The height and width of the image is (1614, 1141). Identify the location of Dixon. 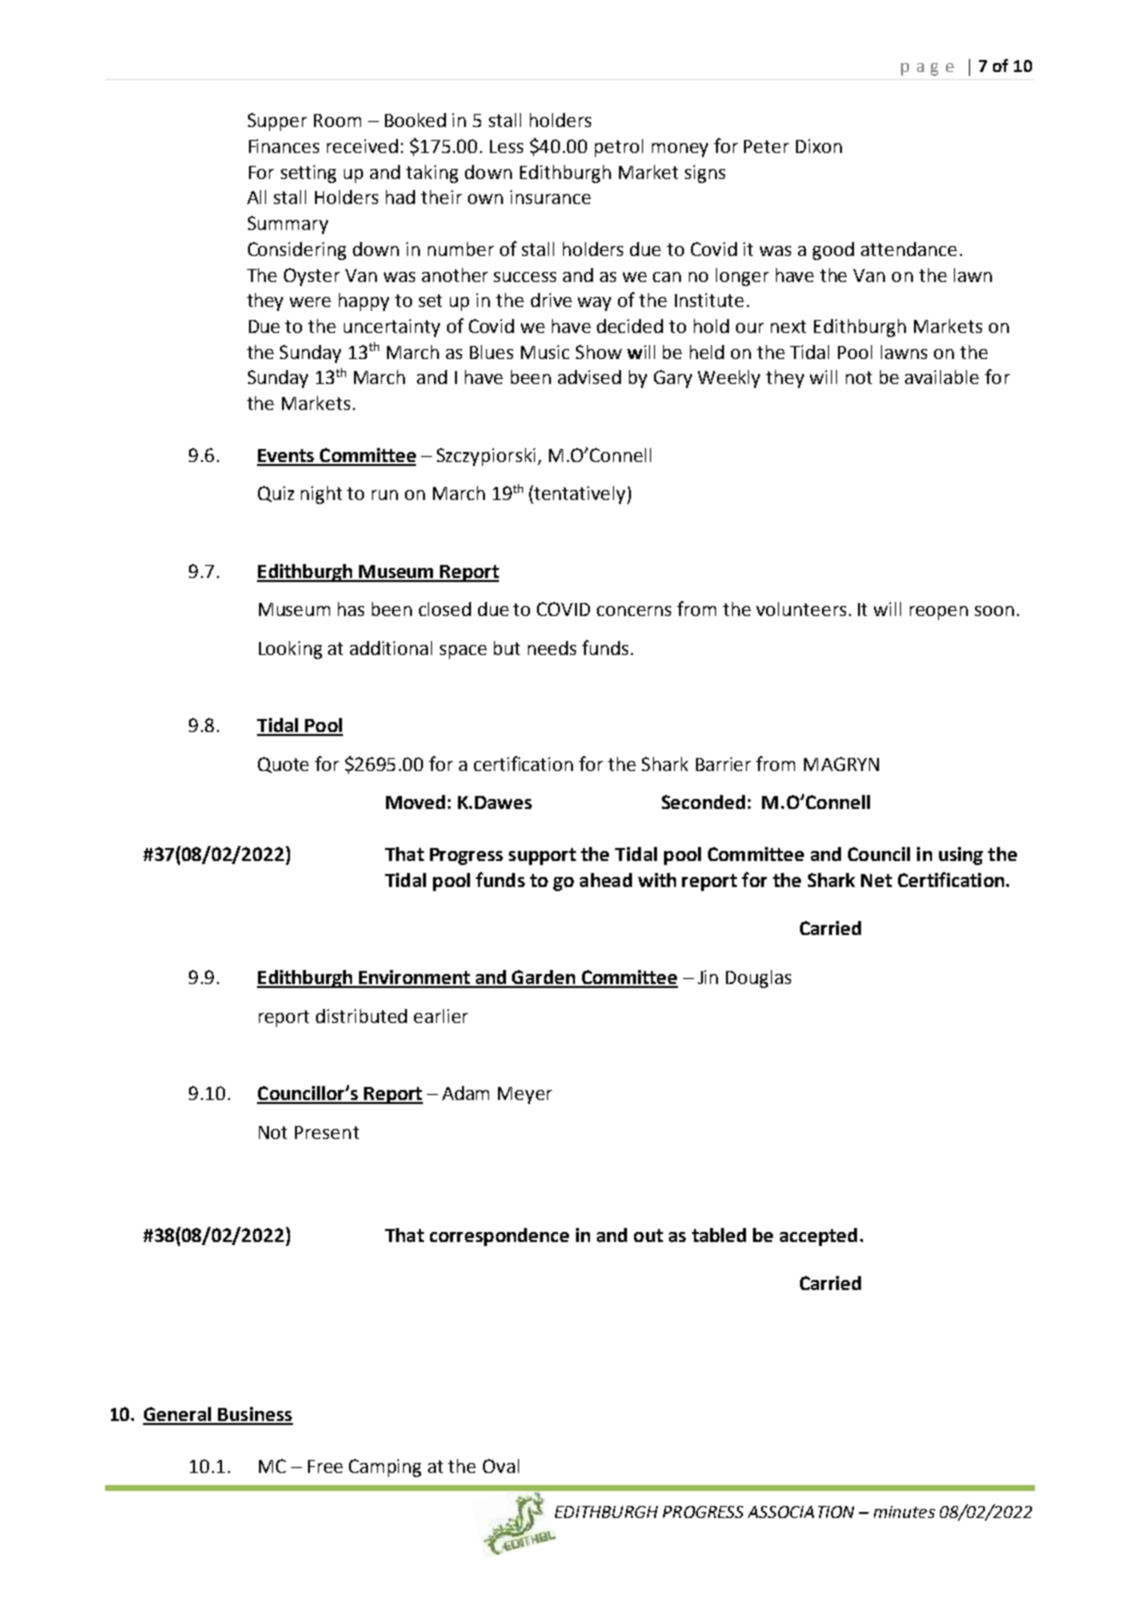
(819, 146).
